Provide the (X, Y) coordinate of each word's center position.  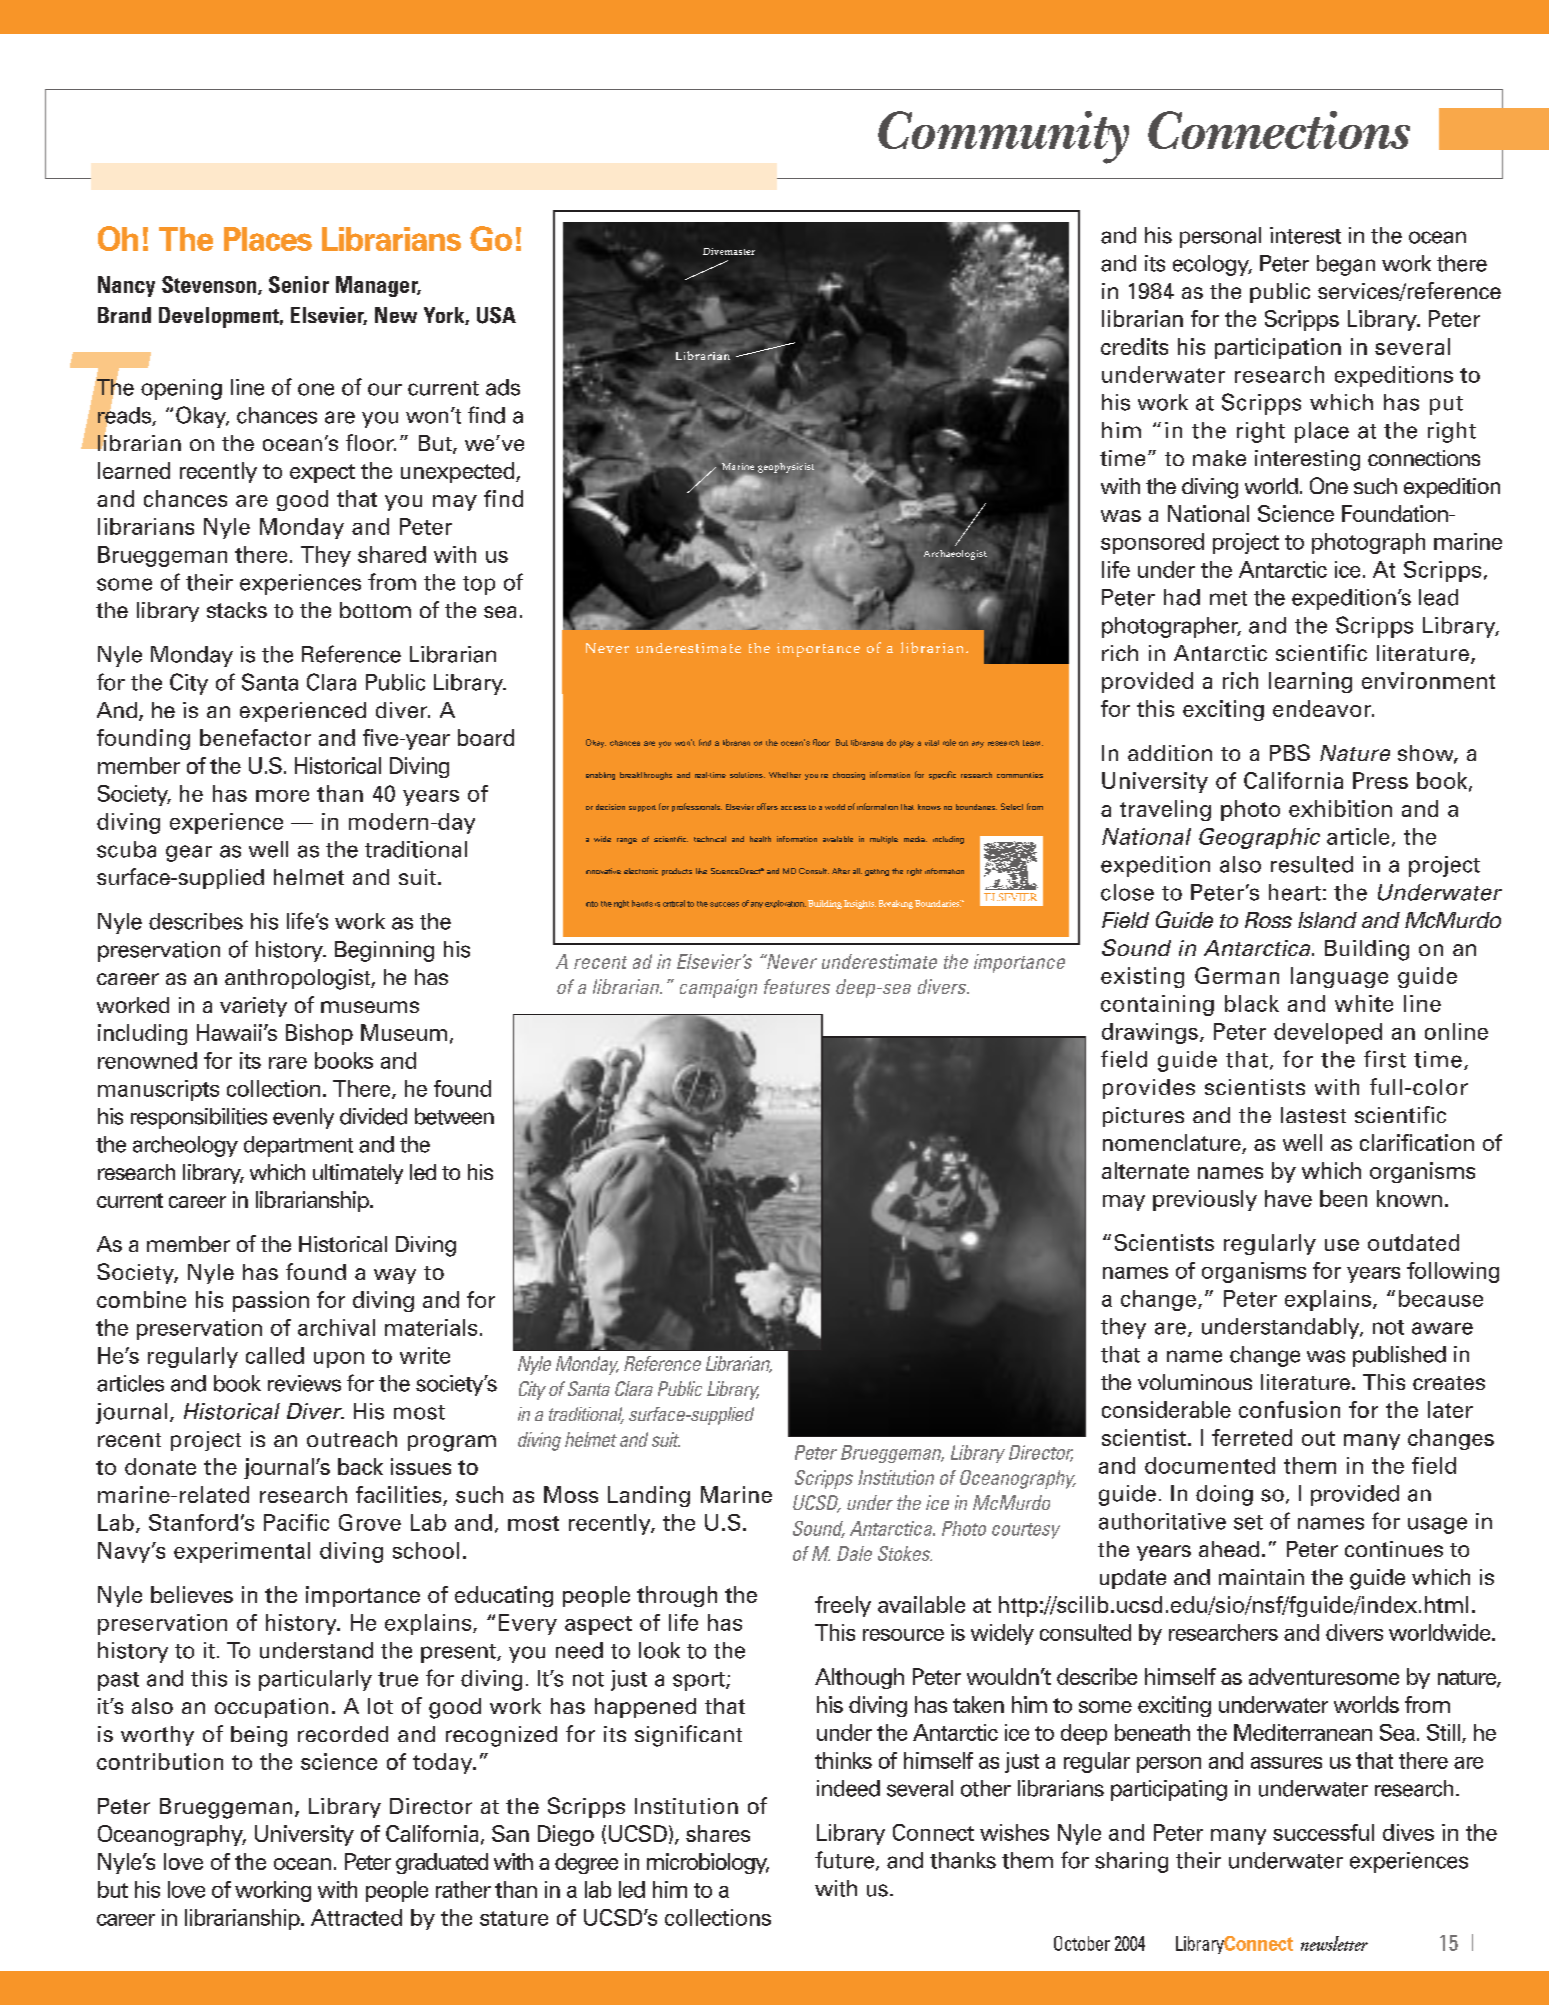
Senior (299, 284)
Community (1003, 137)
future (844, 1860)
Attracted (356, 1917)
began (1346, 265)
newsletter (1334, 1943)
